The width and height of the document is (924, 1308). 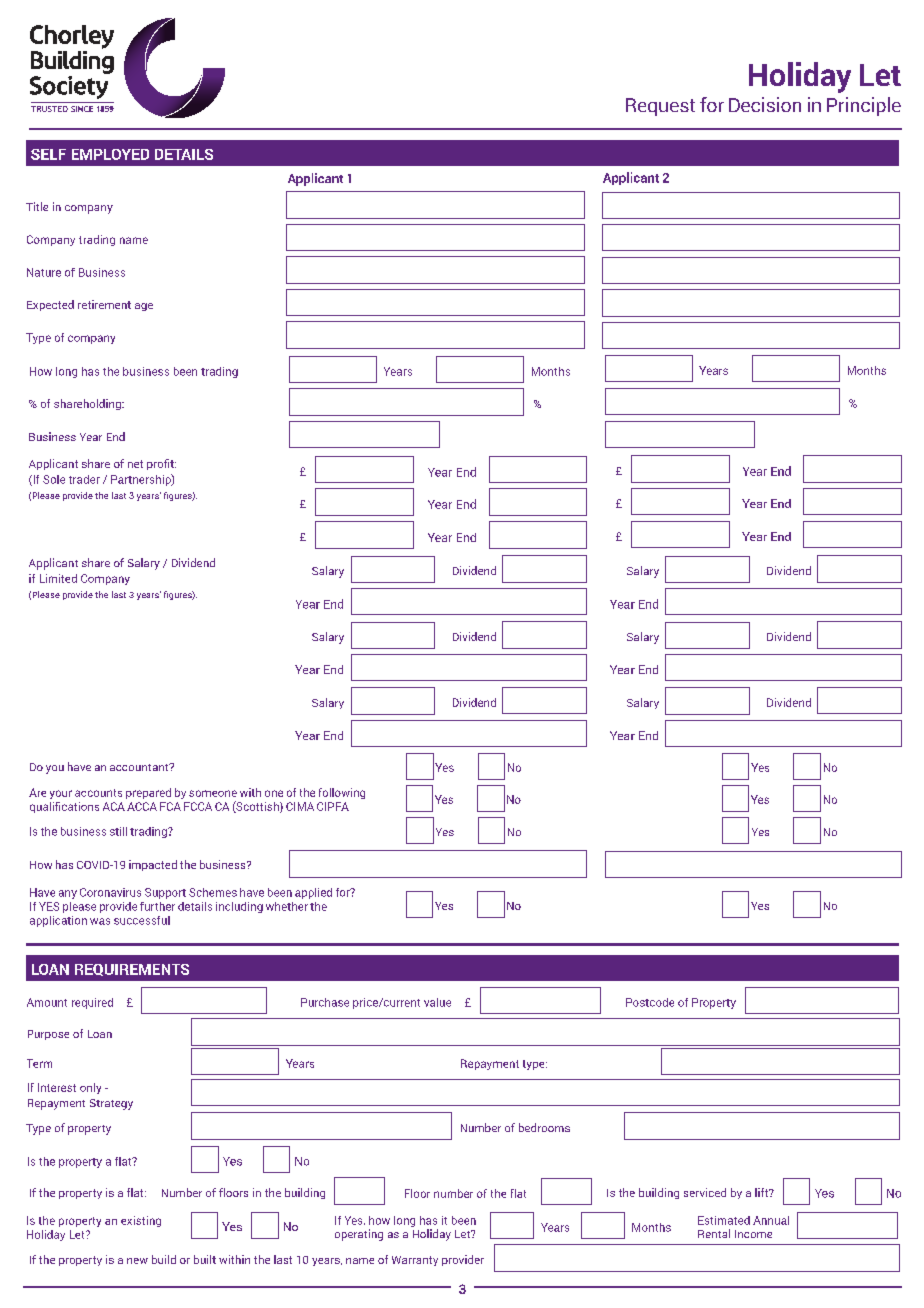 What do you see at coordinates (141, 1221) in the document?
I see `existing` at bounding box center [141, 1221].
